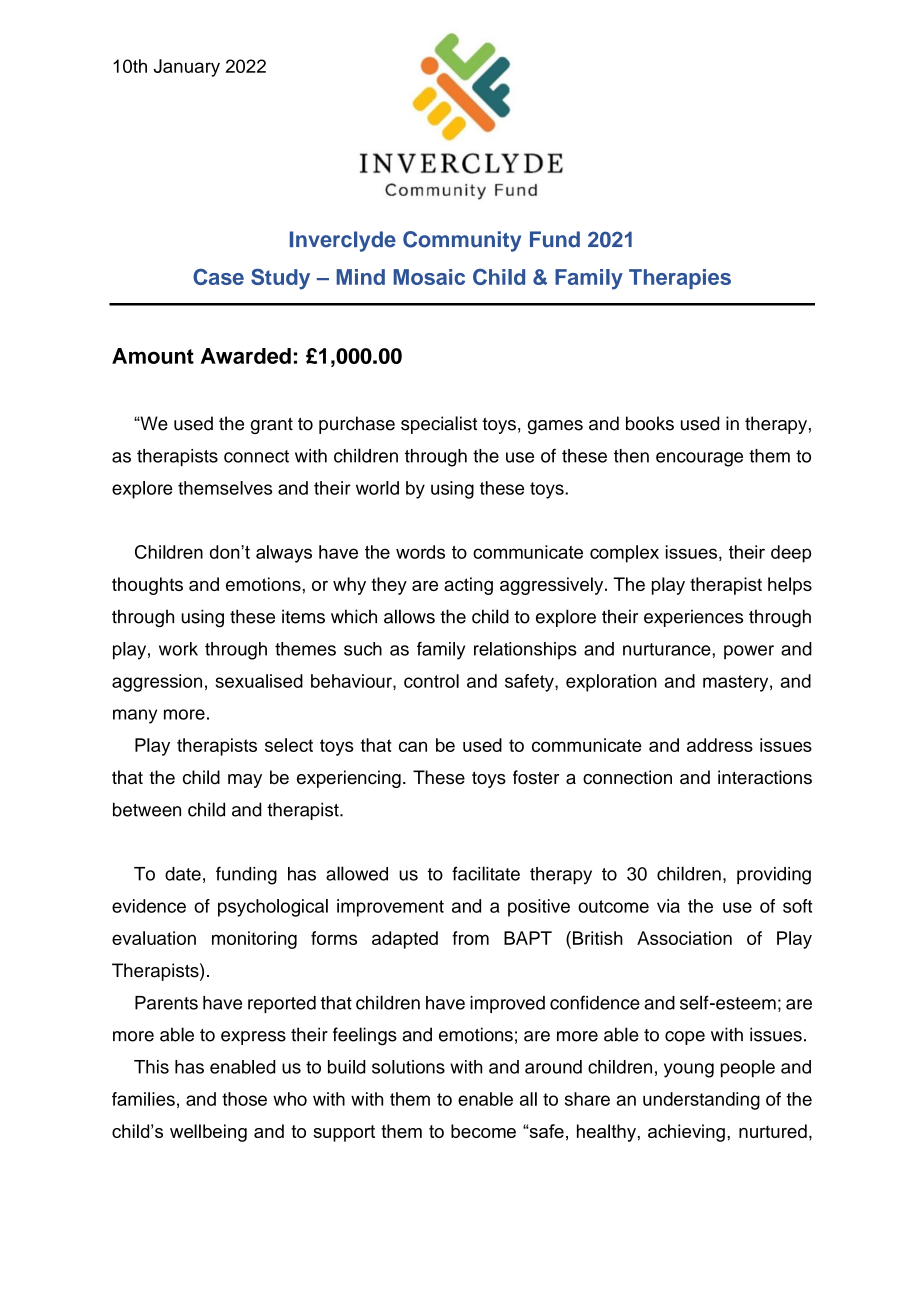  What do you see at coordinates (271, 426) in the image?
I see `grant` at bounding box center [271, 426].
